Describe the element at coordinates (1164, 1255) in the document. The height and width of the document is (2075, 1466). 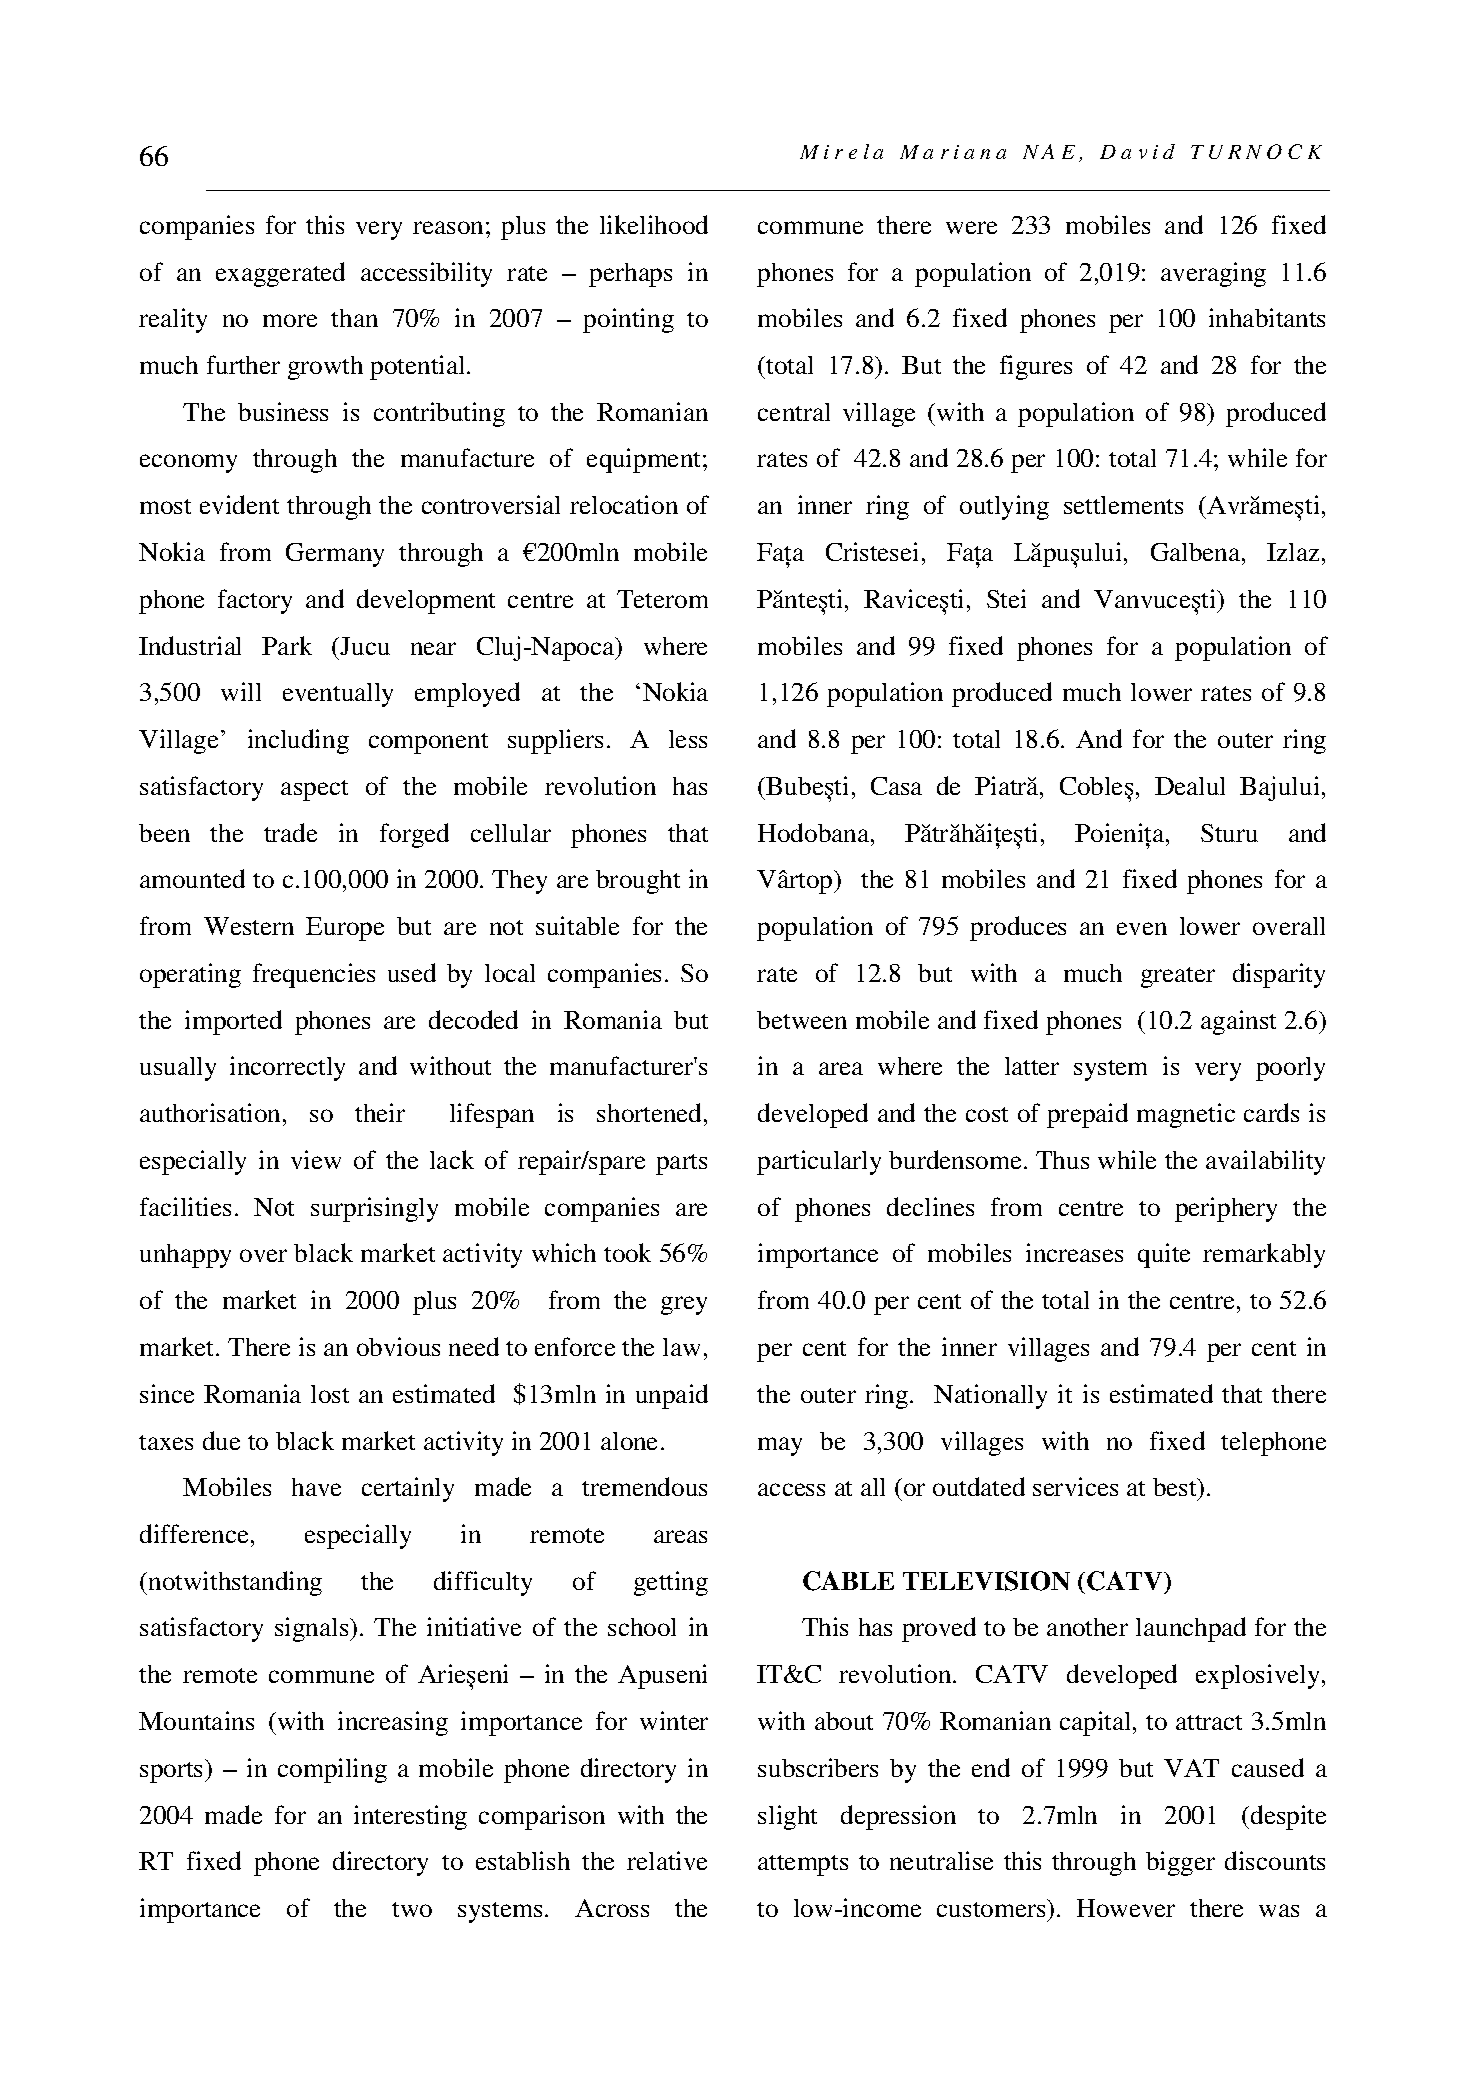
I see `quite` at that location.
